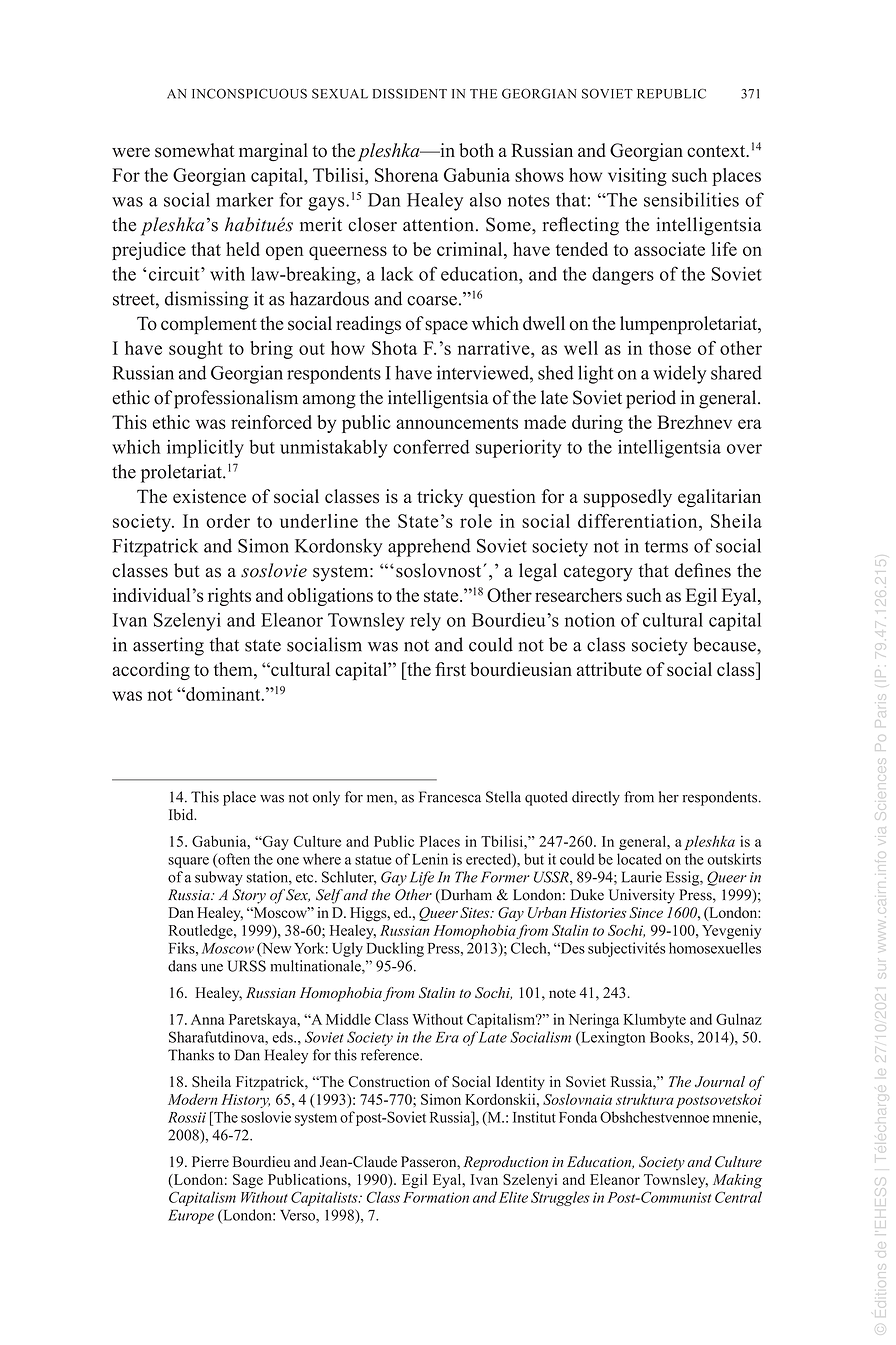 The image size is (896, 1345). What do you see at coordinates (168, 646) in the screenshot?
I see `asserting` at bounding box center [168, 646].
